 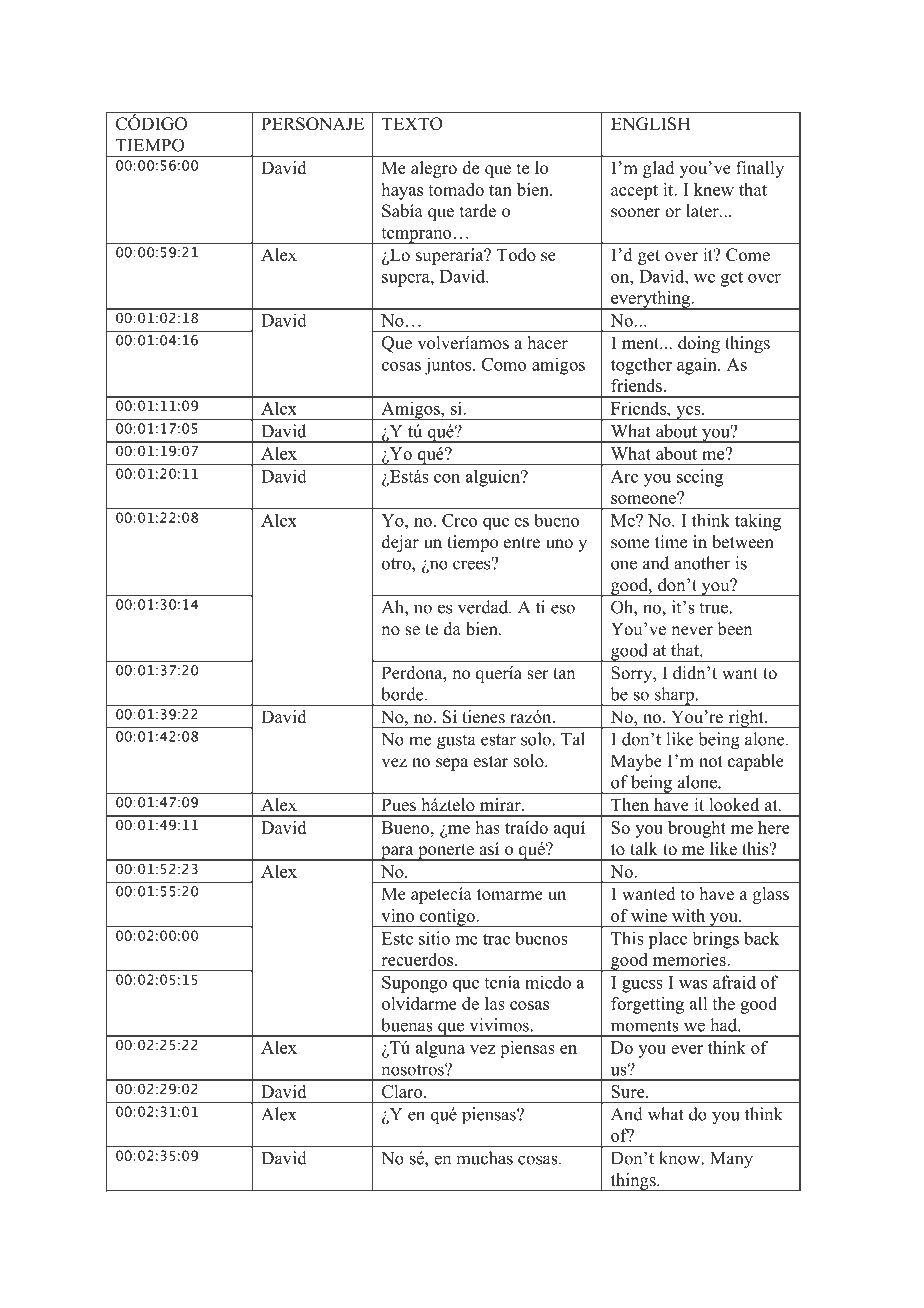 What do you see at coordinates (734, 805) in the document?
I see `looked` at bounding box center [734, 805].
